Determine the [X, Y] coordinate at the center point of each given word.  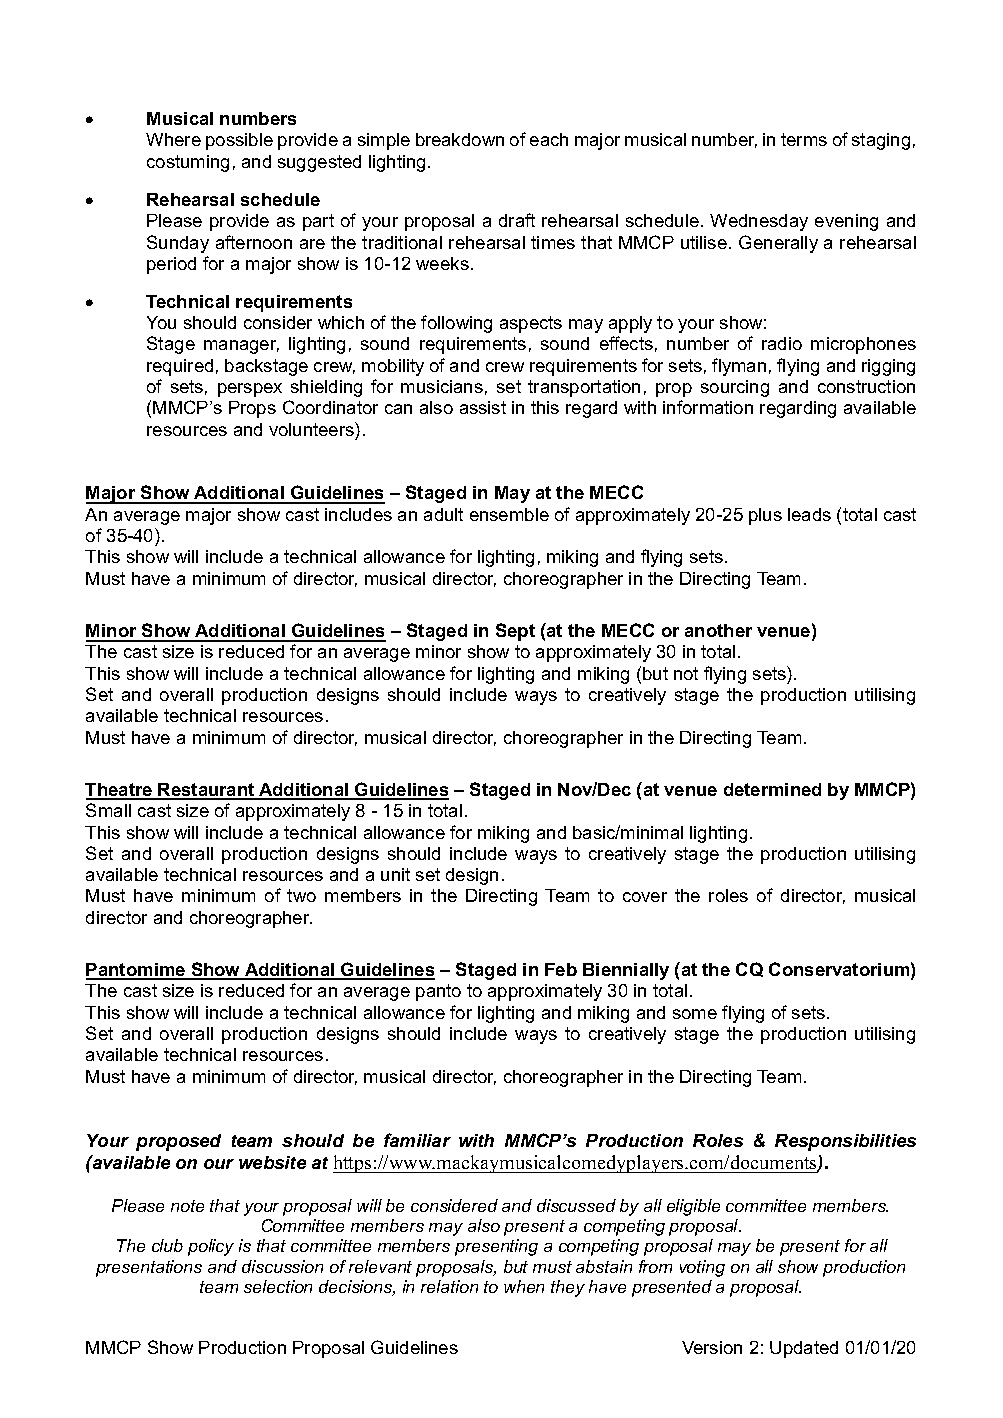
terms [804, 139]
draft [517, 220]
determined [772, 789]
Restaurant [207, 791]
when [524, 1286]
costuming [188, 163]
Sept [515, 632]
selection [278, 1286]
